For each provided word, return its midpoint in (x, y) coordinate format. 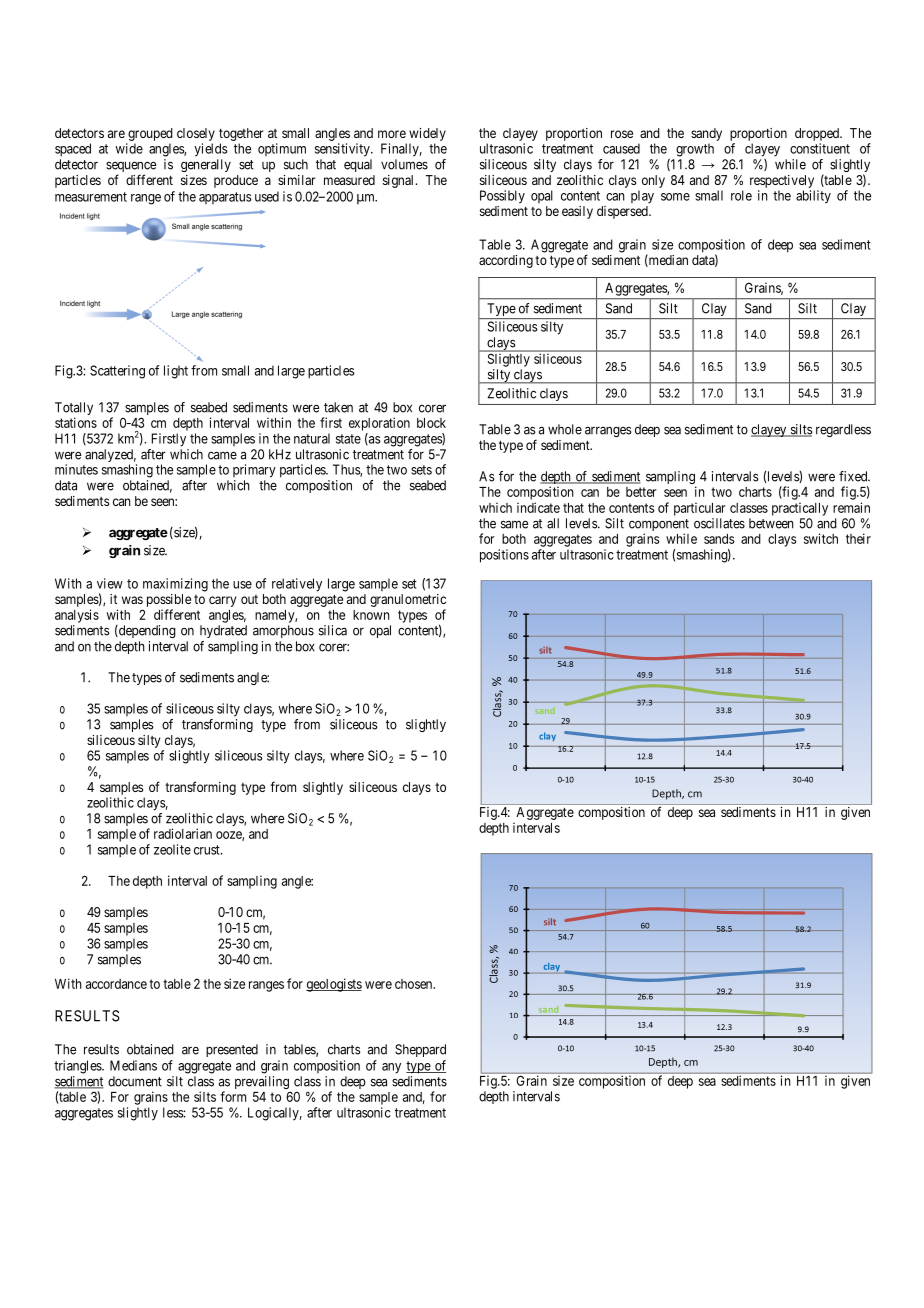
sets (421, 470)
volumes (404, 164)
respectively (782, 181)
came (222, 455)
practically (800, 509)
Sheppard (420, 1050)
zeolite (172, 849)
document (135, 1081)
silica (333, 630)
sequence (131, 168)
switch (821, 538)
